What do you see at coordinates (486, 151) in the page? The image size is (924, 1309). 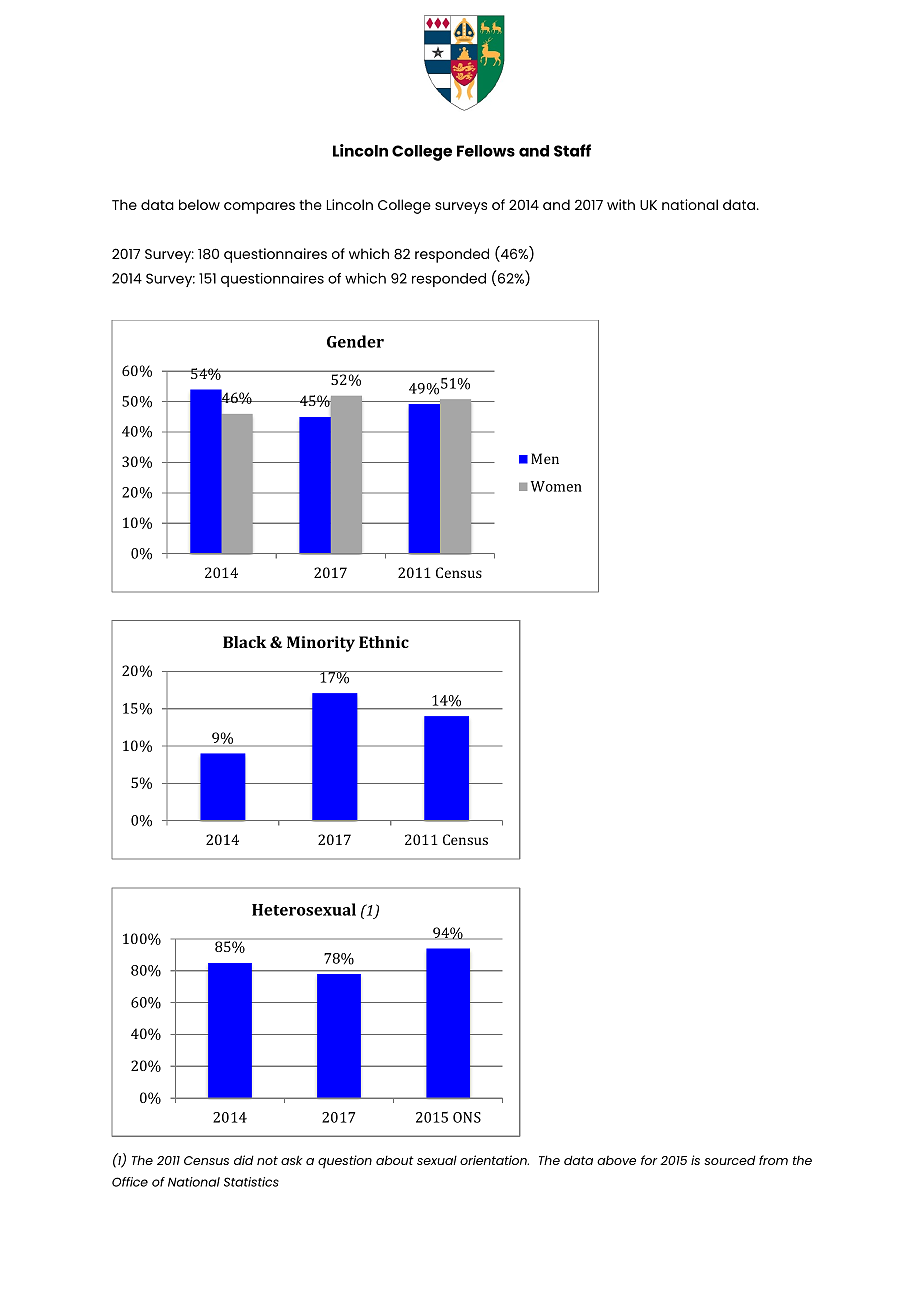 I see `Fellows` at bounding box center [486, 151].
